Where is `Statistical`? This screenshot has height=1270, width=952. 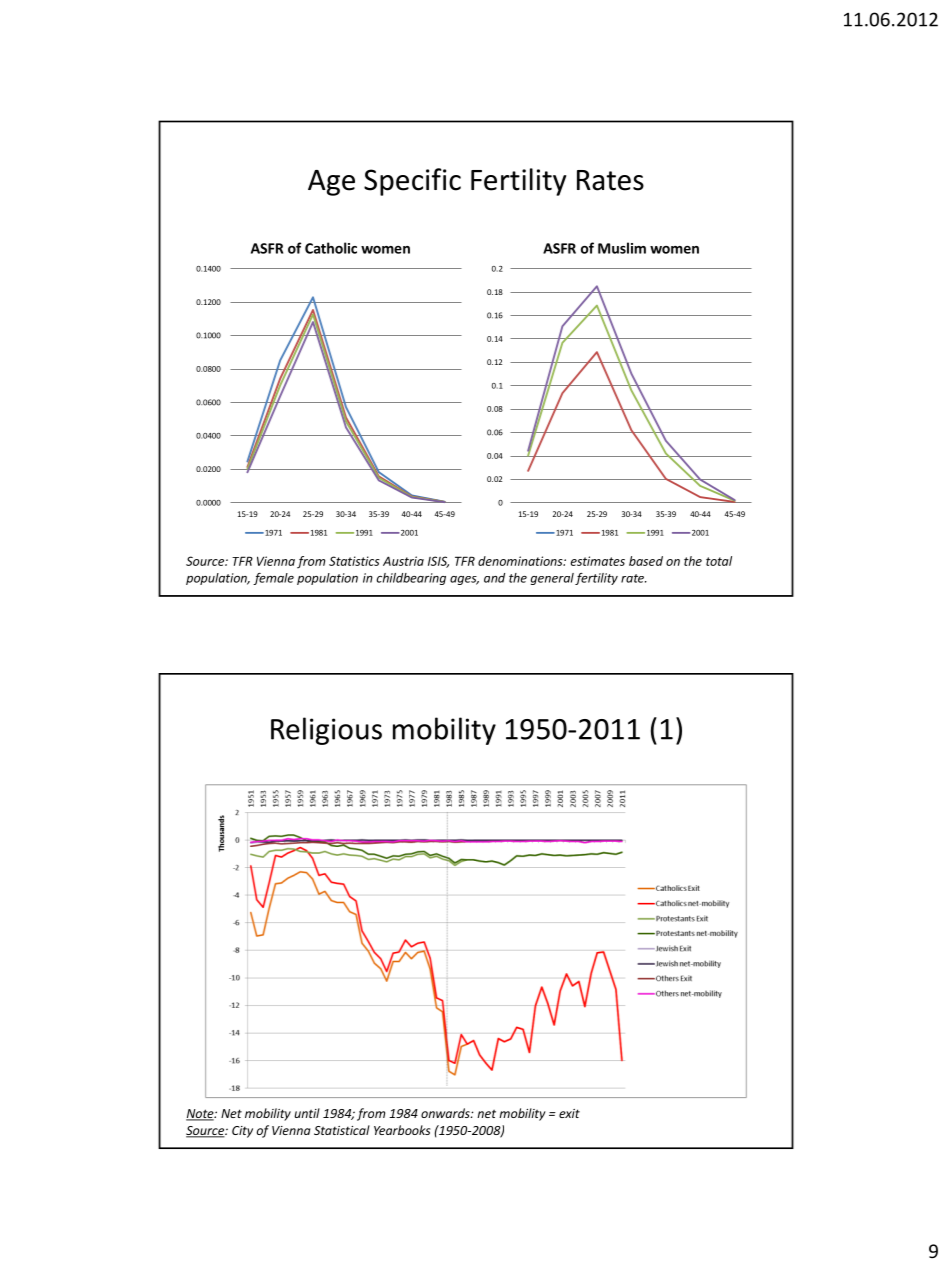
Statistical is located at coordinates (342, 1130).
